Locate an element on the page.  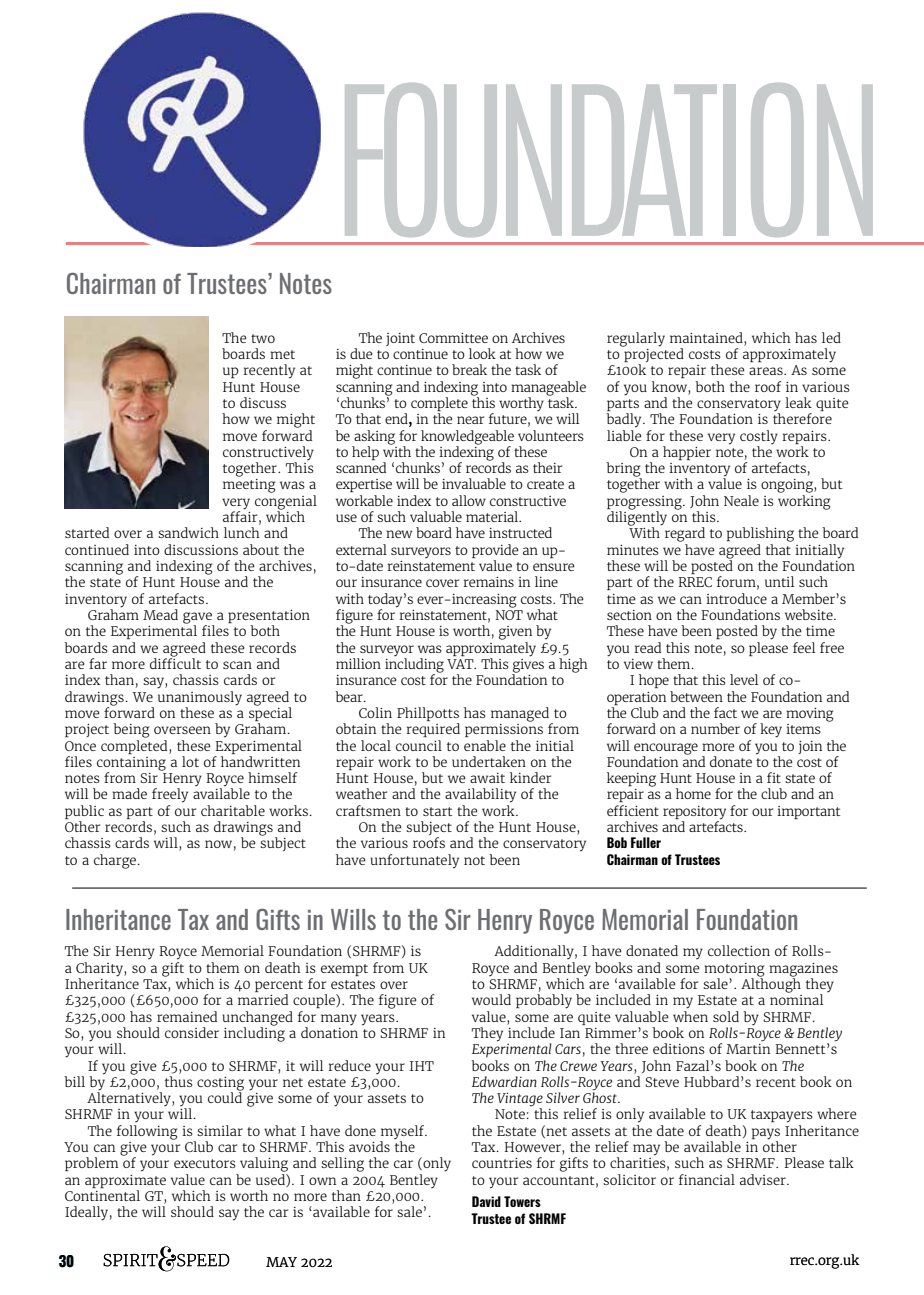
unfortunately is located at coordinates (414, 861).
